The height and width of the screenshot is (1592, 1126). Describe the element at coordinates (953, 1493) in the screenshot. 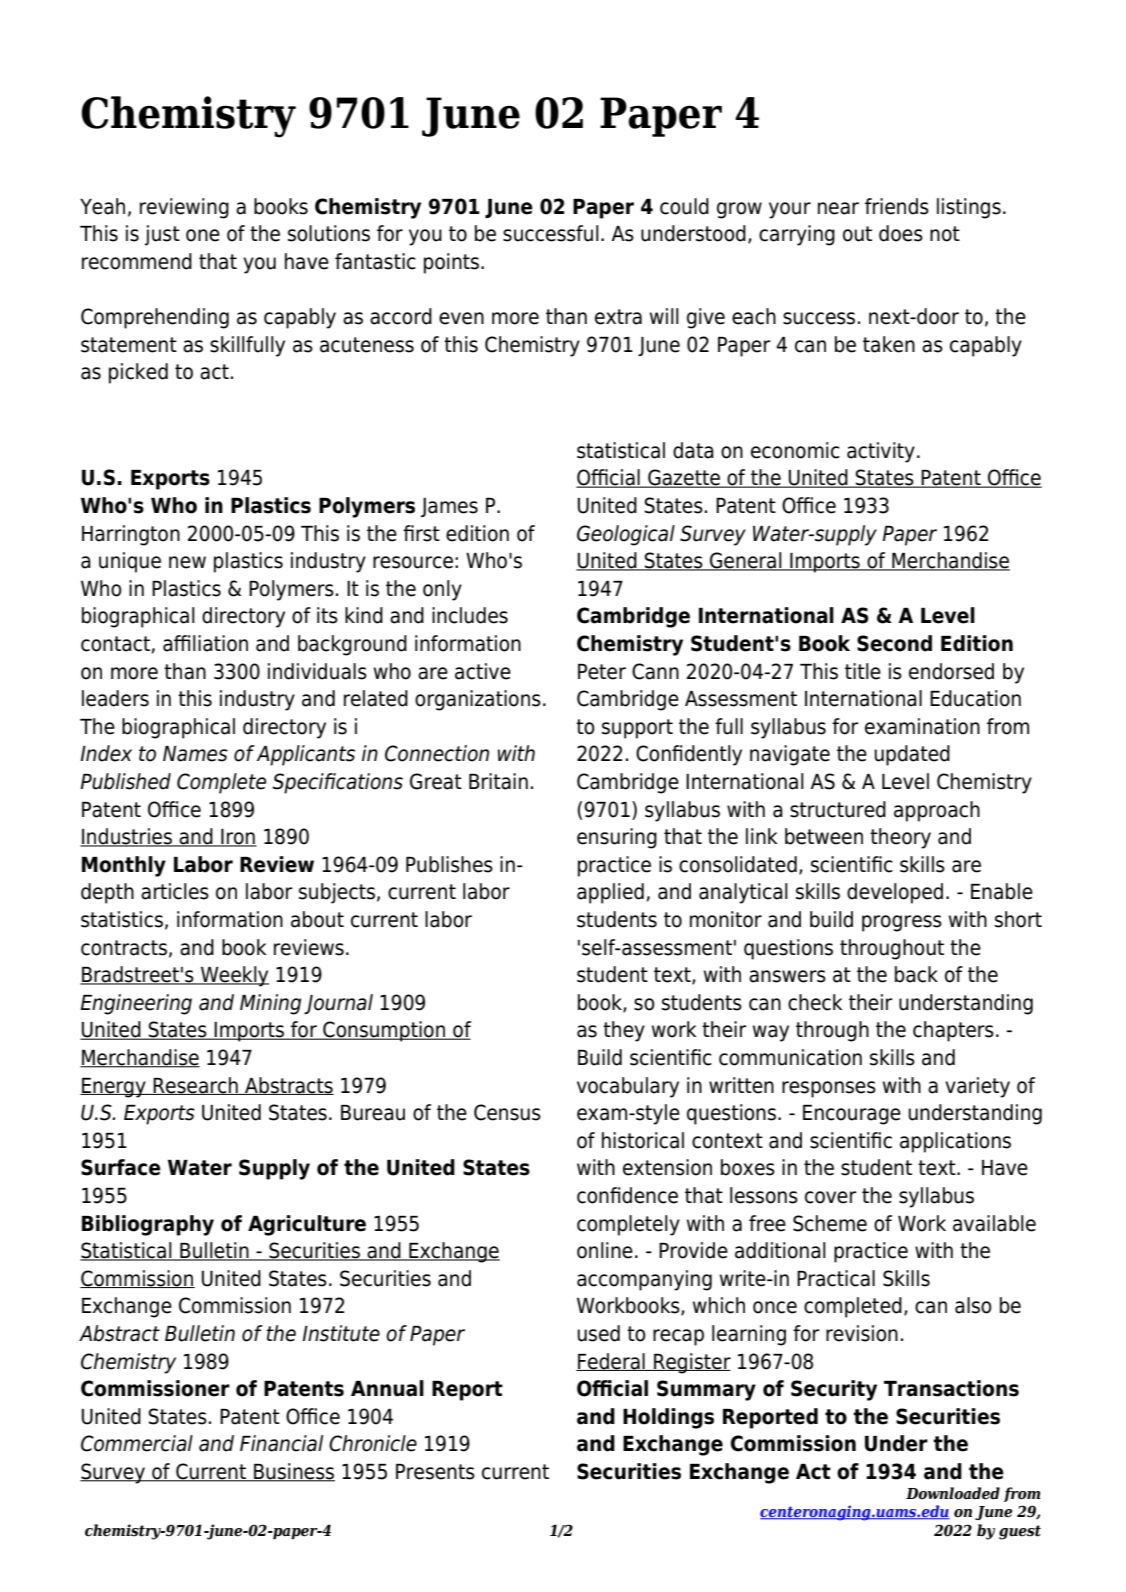

I see `Downloaded` at that location.
